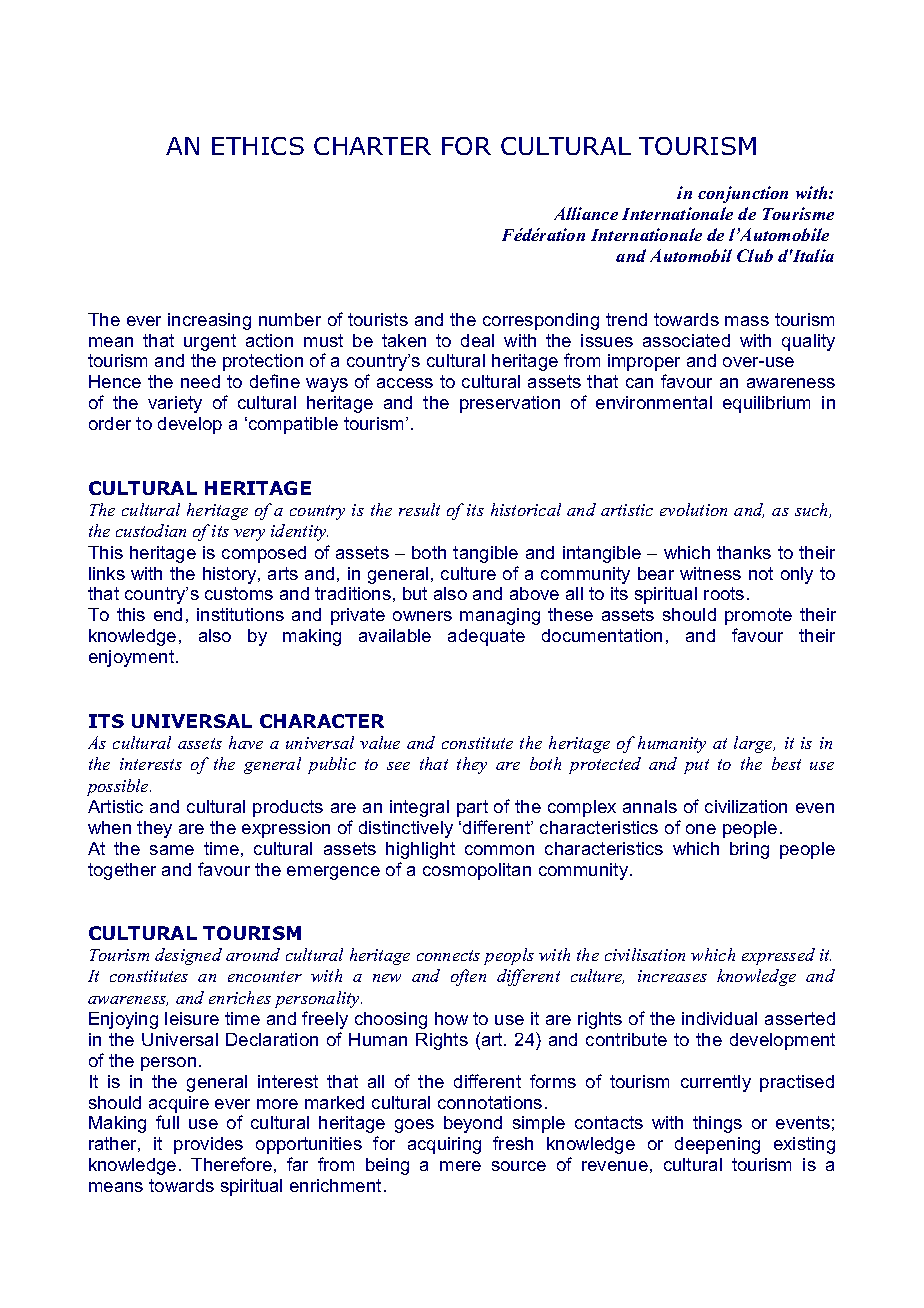  What do you see at coordinates (486, 637) in the screenshot?
I see `adequate` at bounding box center [486, 637].
